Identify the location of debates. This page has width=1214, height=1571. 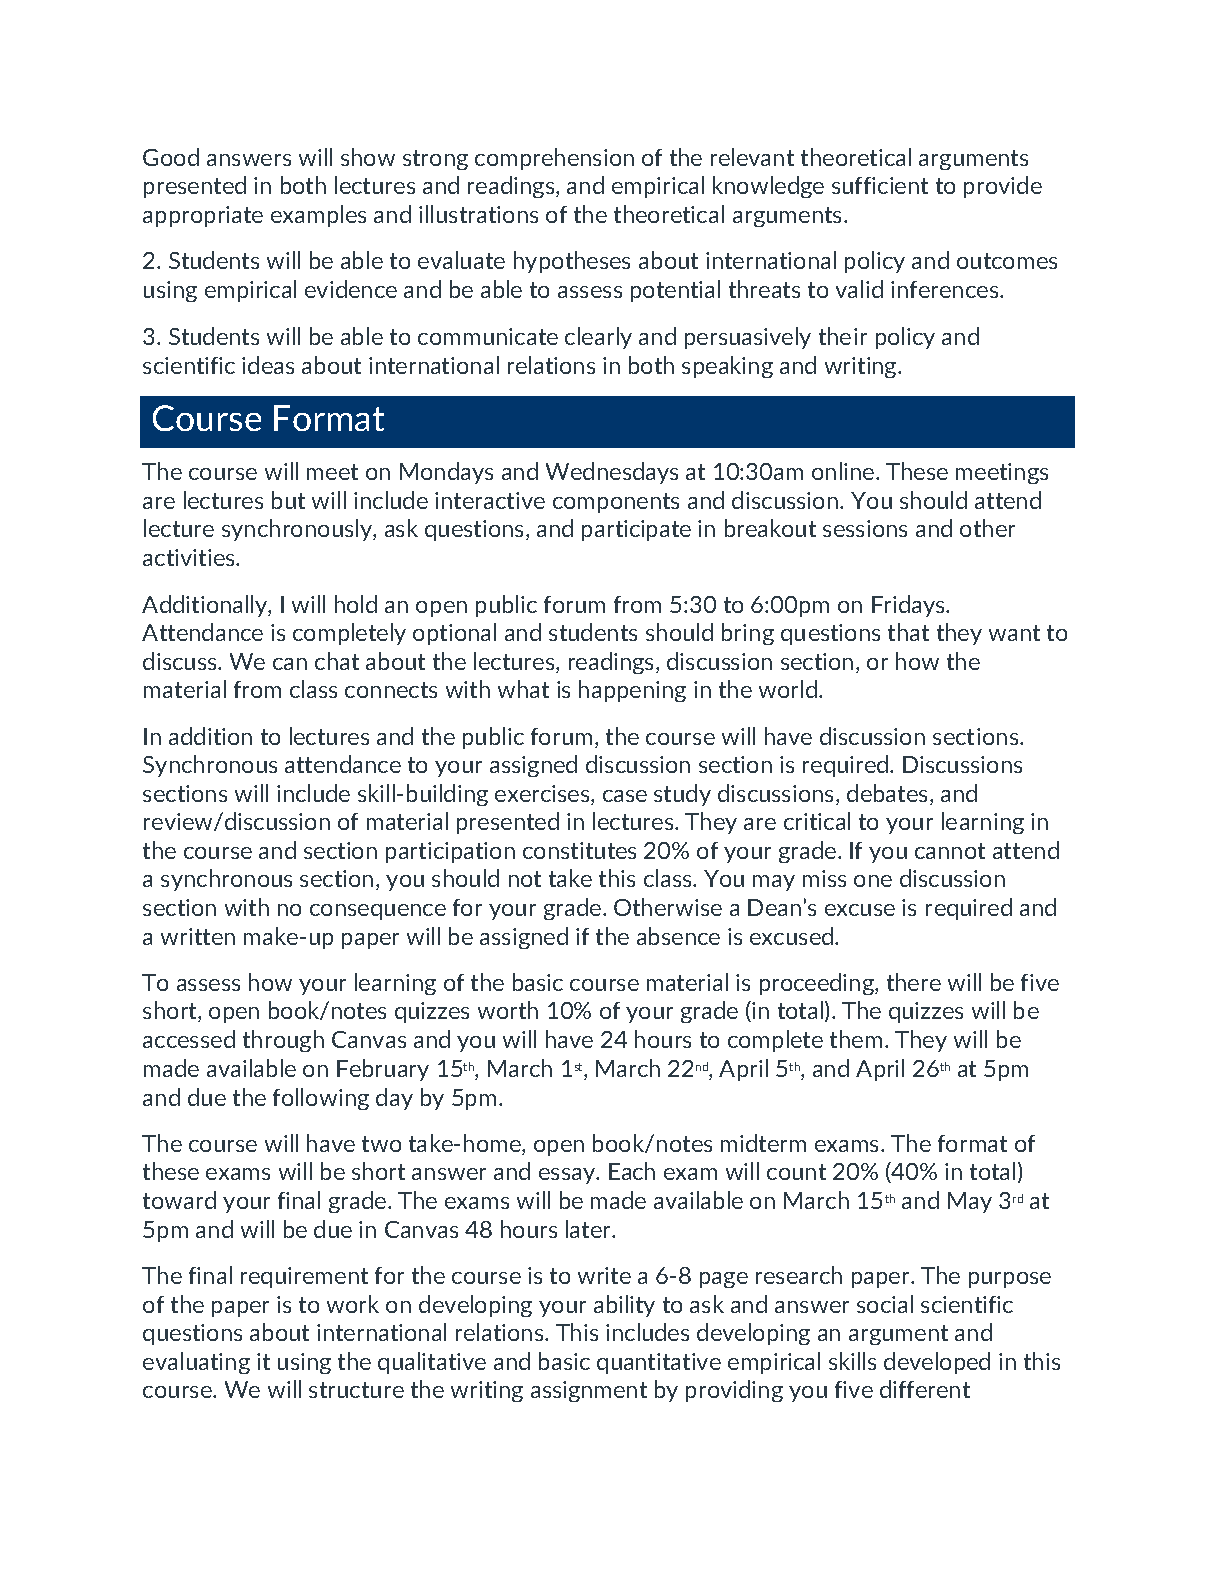
(887, 793).
